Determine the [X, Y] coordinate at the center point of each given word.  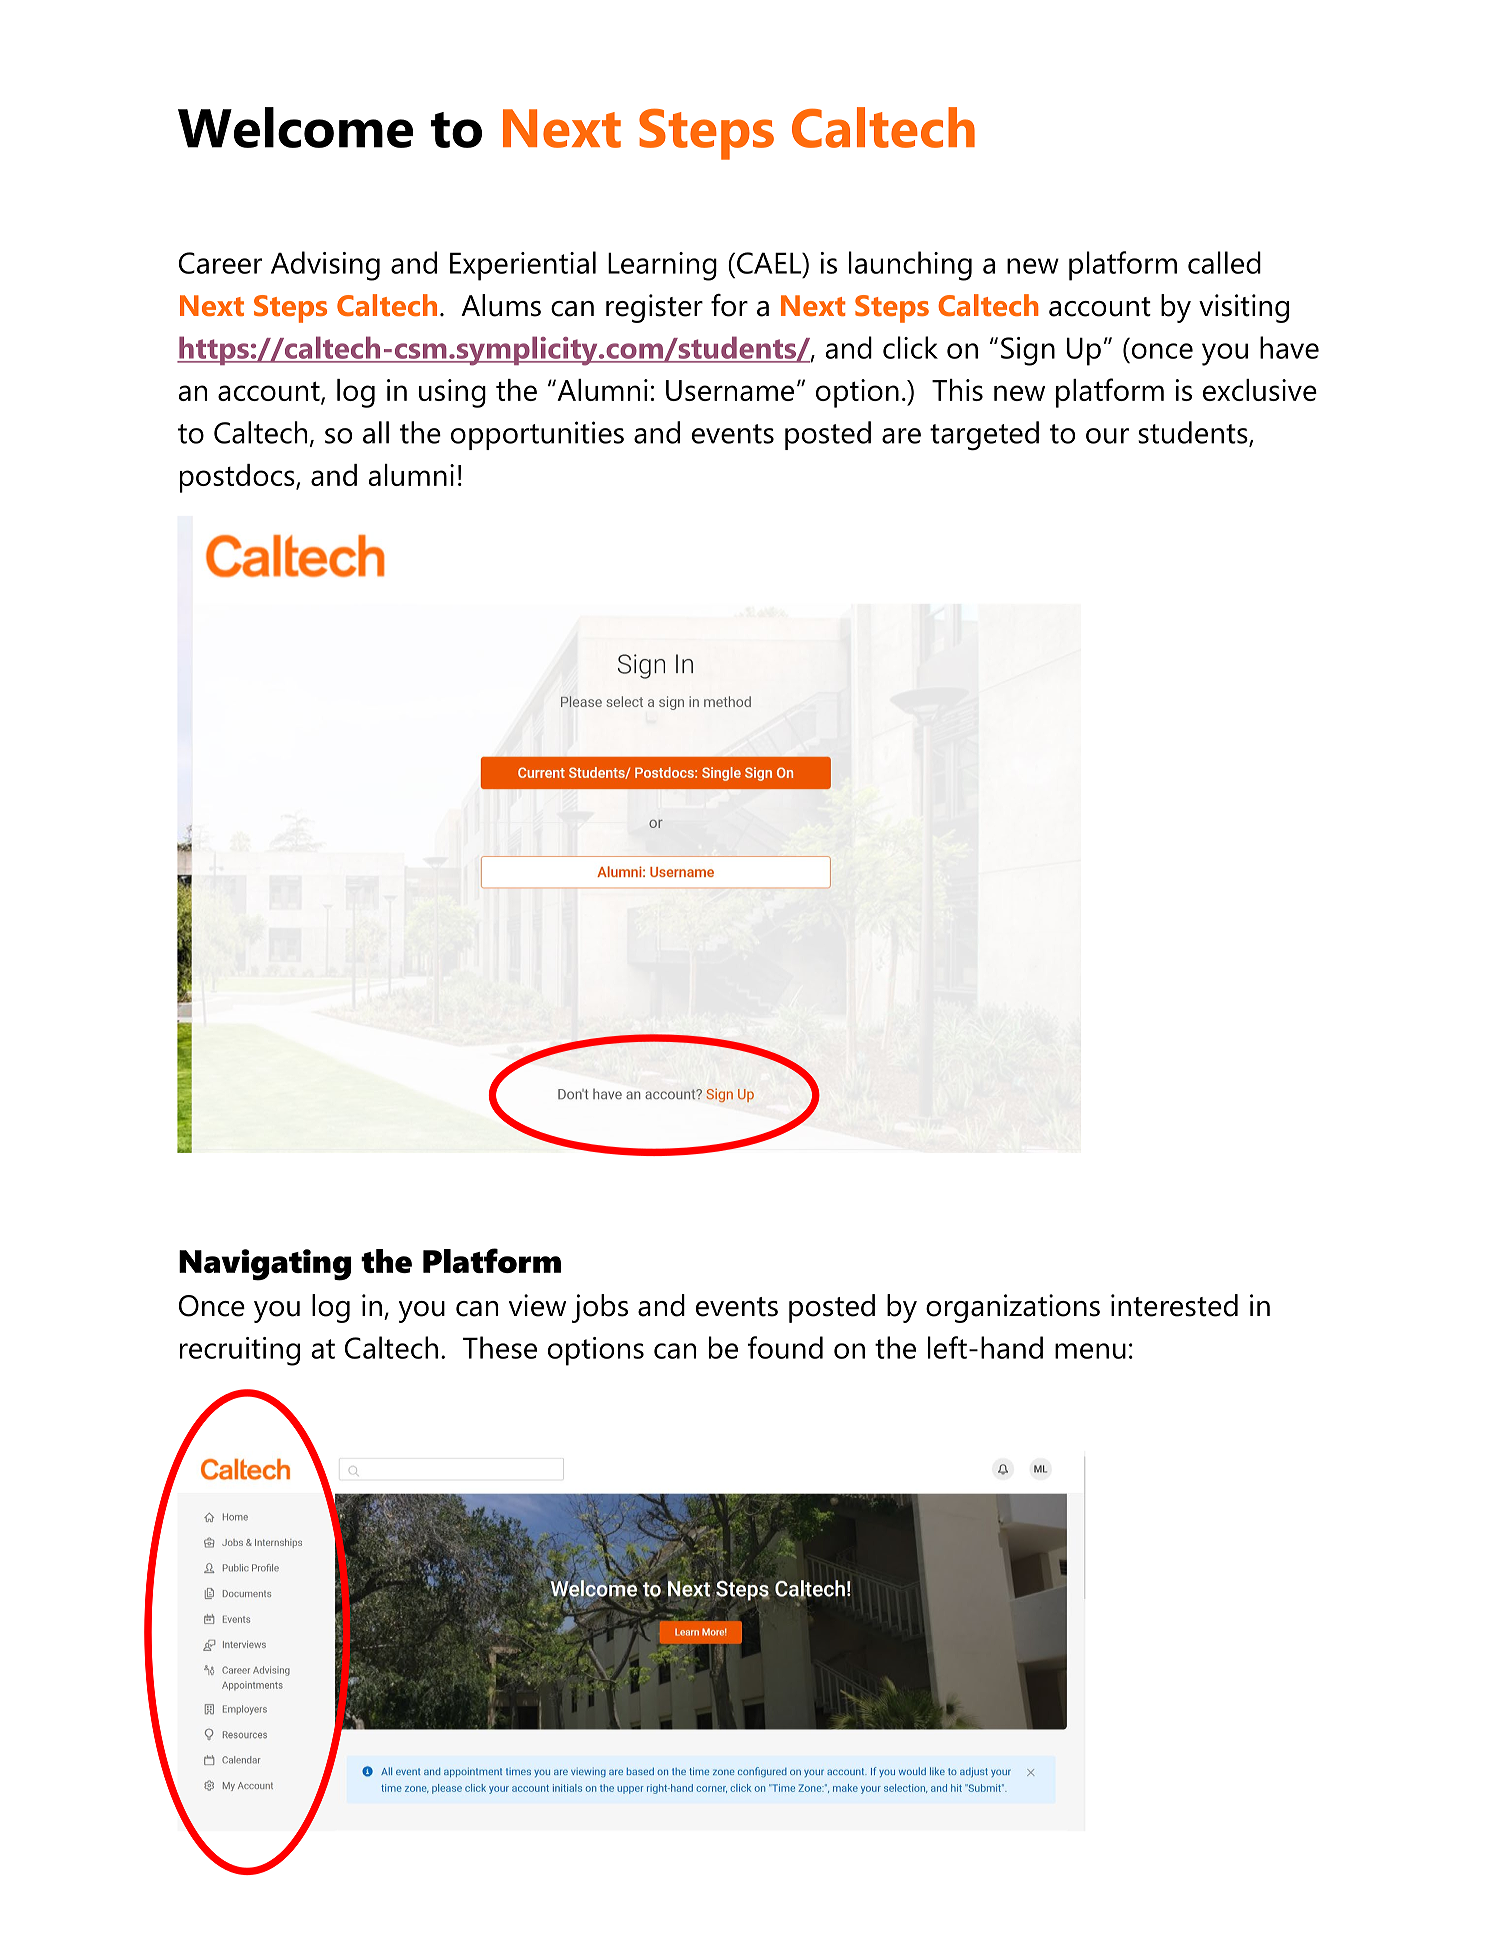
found [785, 1347]
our [1107, 436]
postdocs [238, 478]
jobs [600, 1308]
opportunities [537, 435]
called [1224, 262]
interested [1174, 1305]
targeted [984, 435]
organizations [1013, 1308]
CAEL [770, 263]
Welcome [295, 127]
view [537, 1305]
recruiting [240, 1351]
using [452, 393]
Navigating [265, 1265]
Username [730, 390]
